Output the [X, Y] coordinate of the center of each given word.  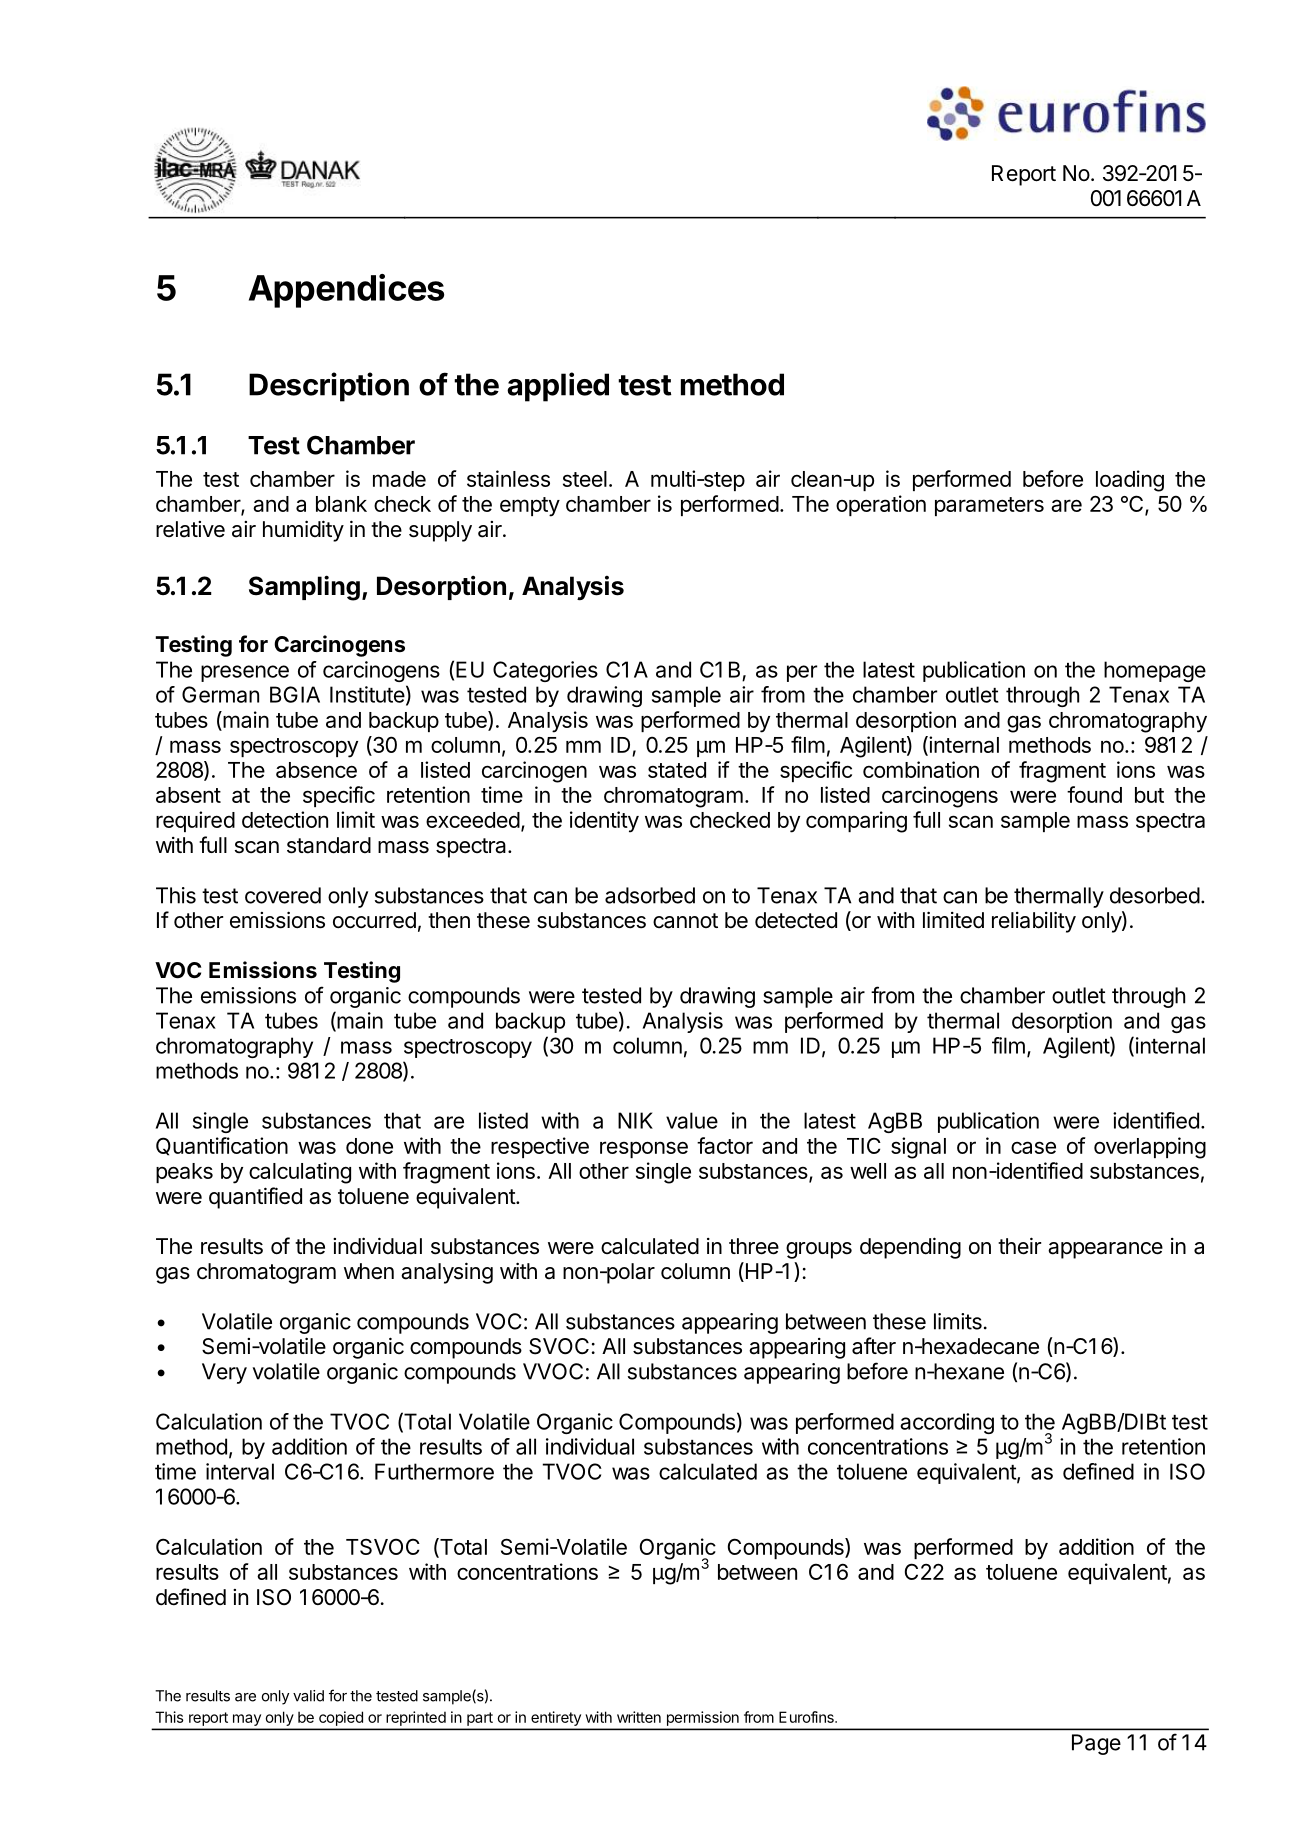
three [754, 1246]
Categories [545, 671]
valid [308, 1696]
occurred [374, 920]
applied [558, 387]
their [1019, 1246]
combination [921, 769]
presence [245, 673]
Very [224, 1373]
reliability [1034, 922]
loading [1130, 481]
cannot [685, 921]
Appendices [346, 291]
